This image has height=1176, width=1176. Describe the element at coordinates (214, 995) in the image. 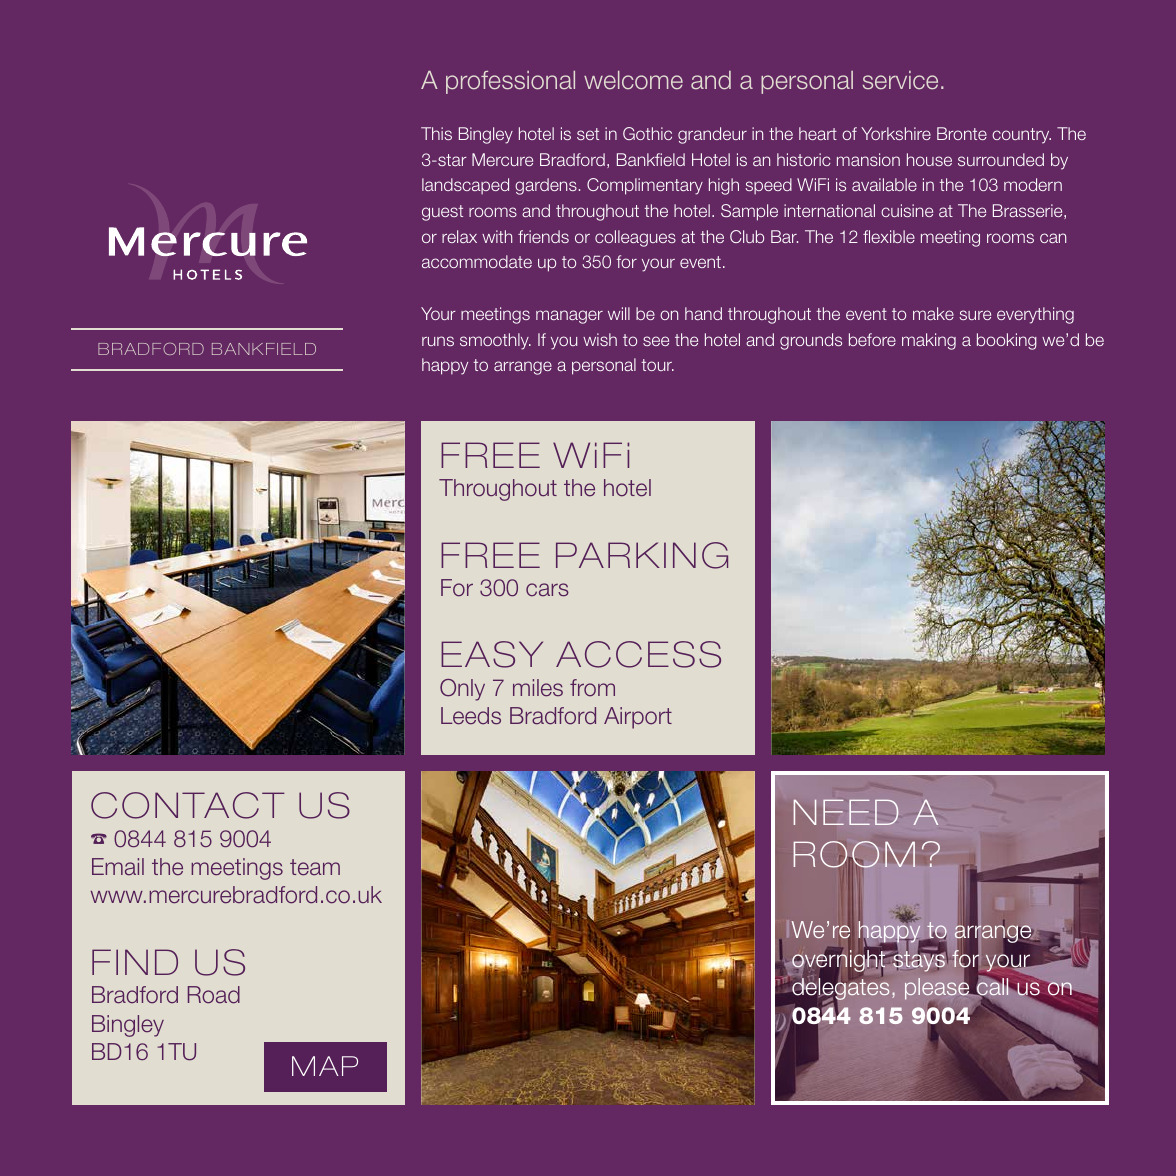

I see `Road` at that location.
